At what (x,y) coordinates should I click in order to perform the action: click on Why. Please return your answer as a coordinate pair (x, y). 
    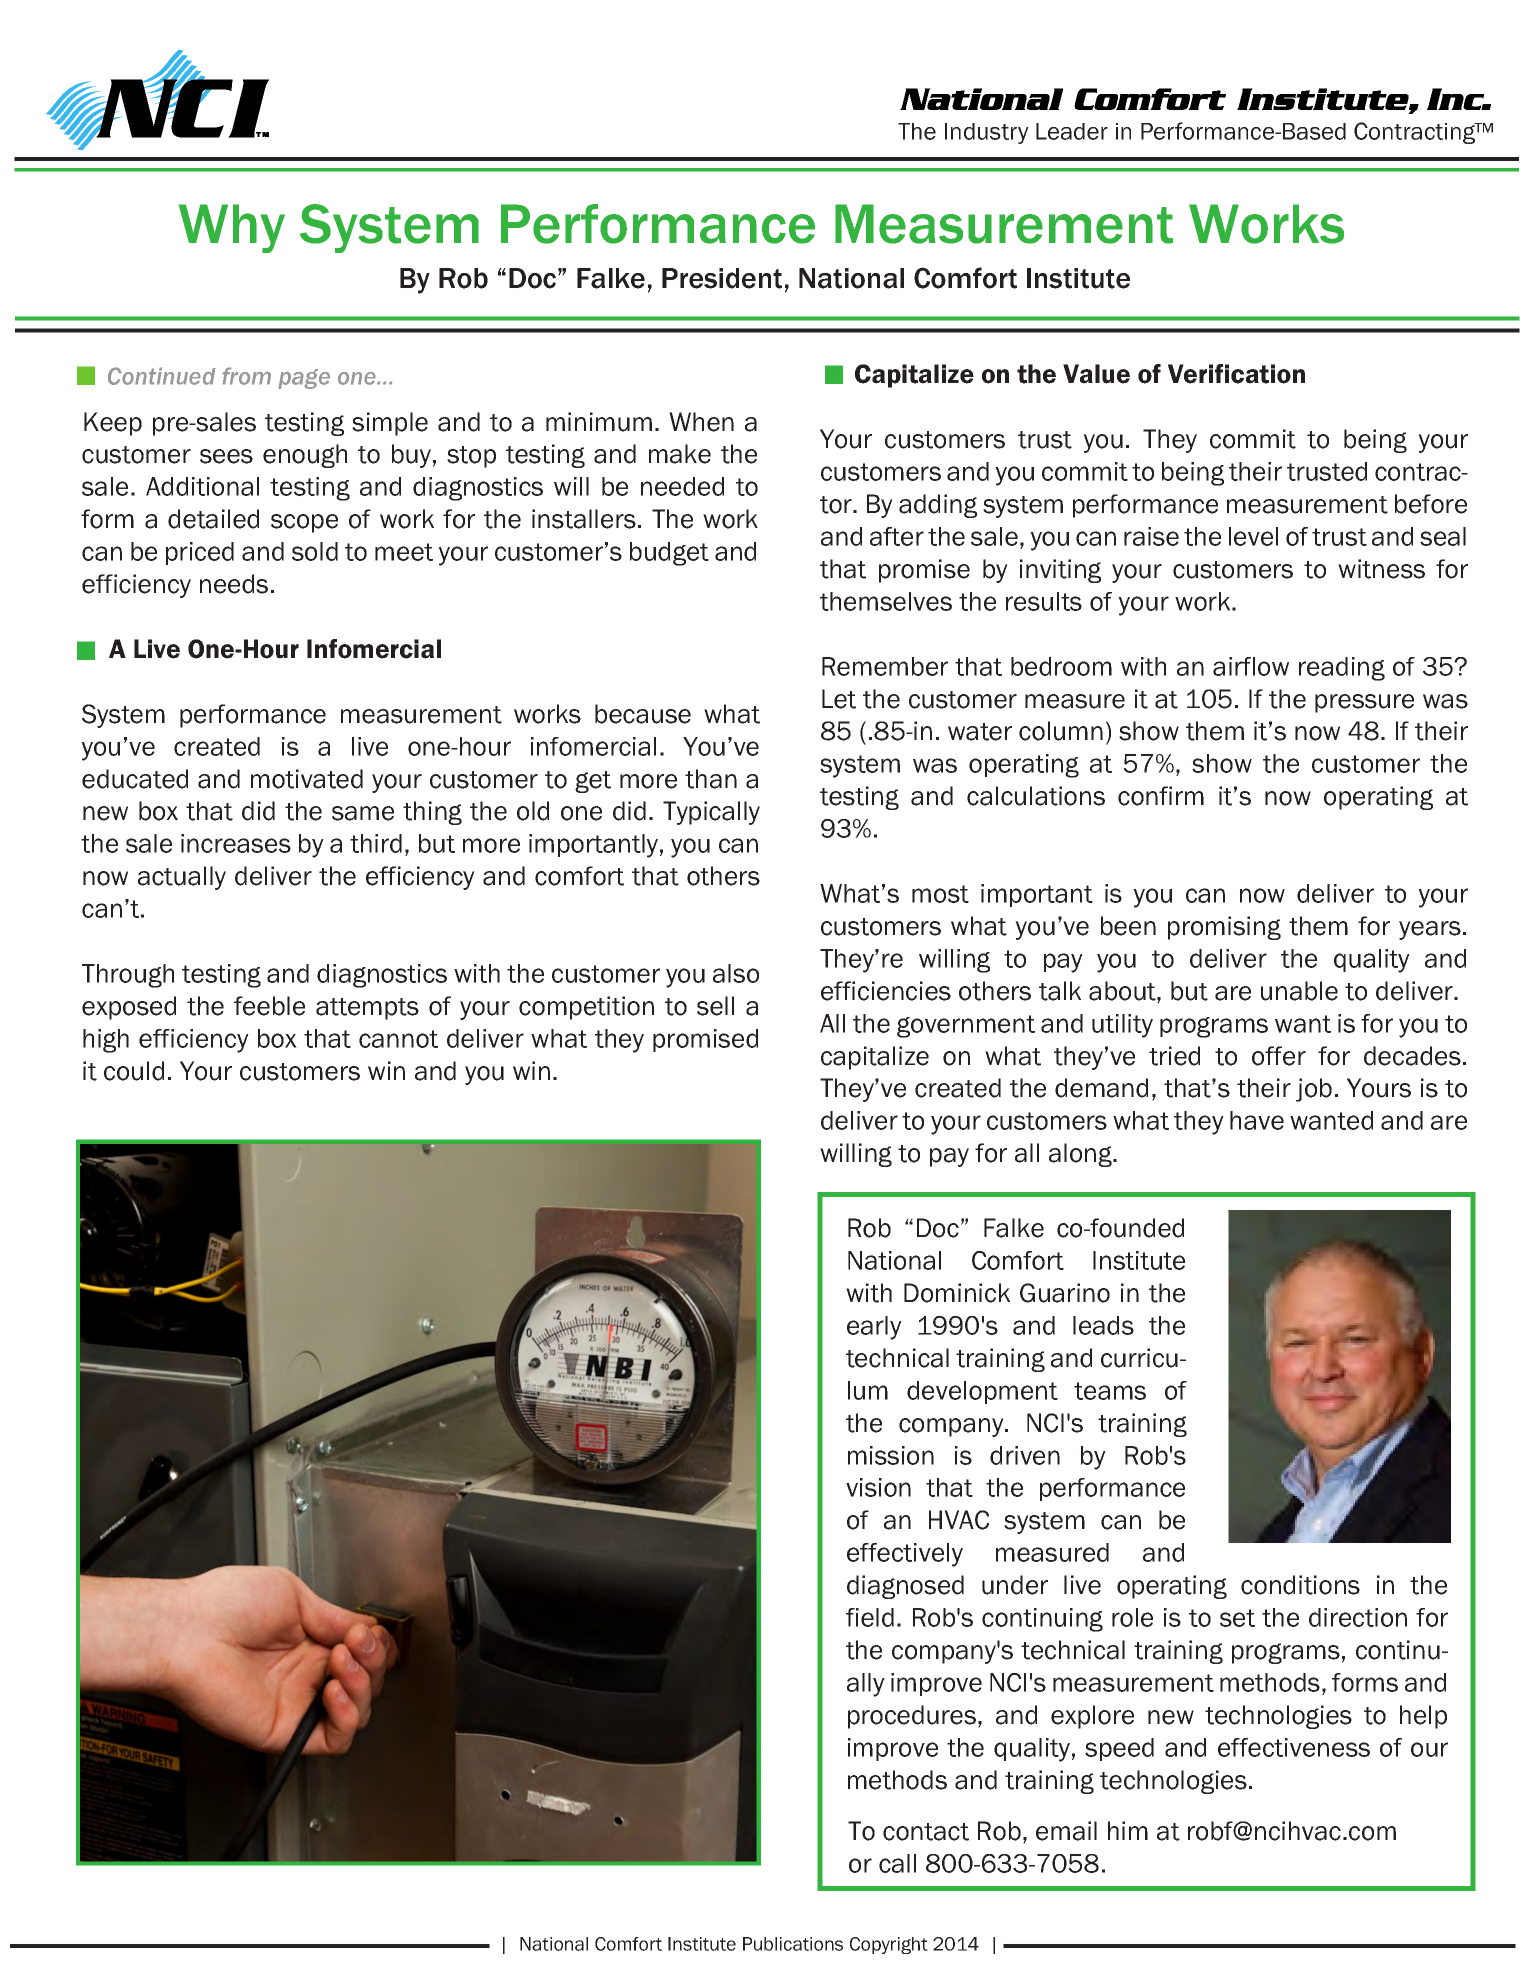
    Looking at the image, I should click on (232, 228).
